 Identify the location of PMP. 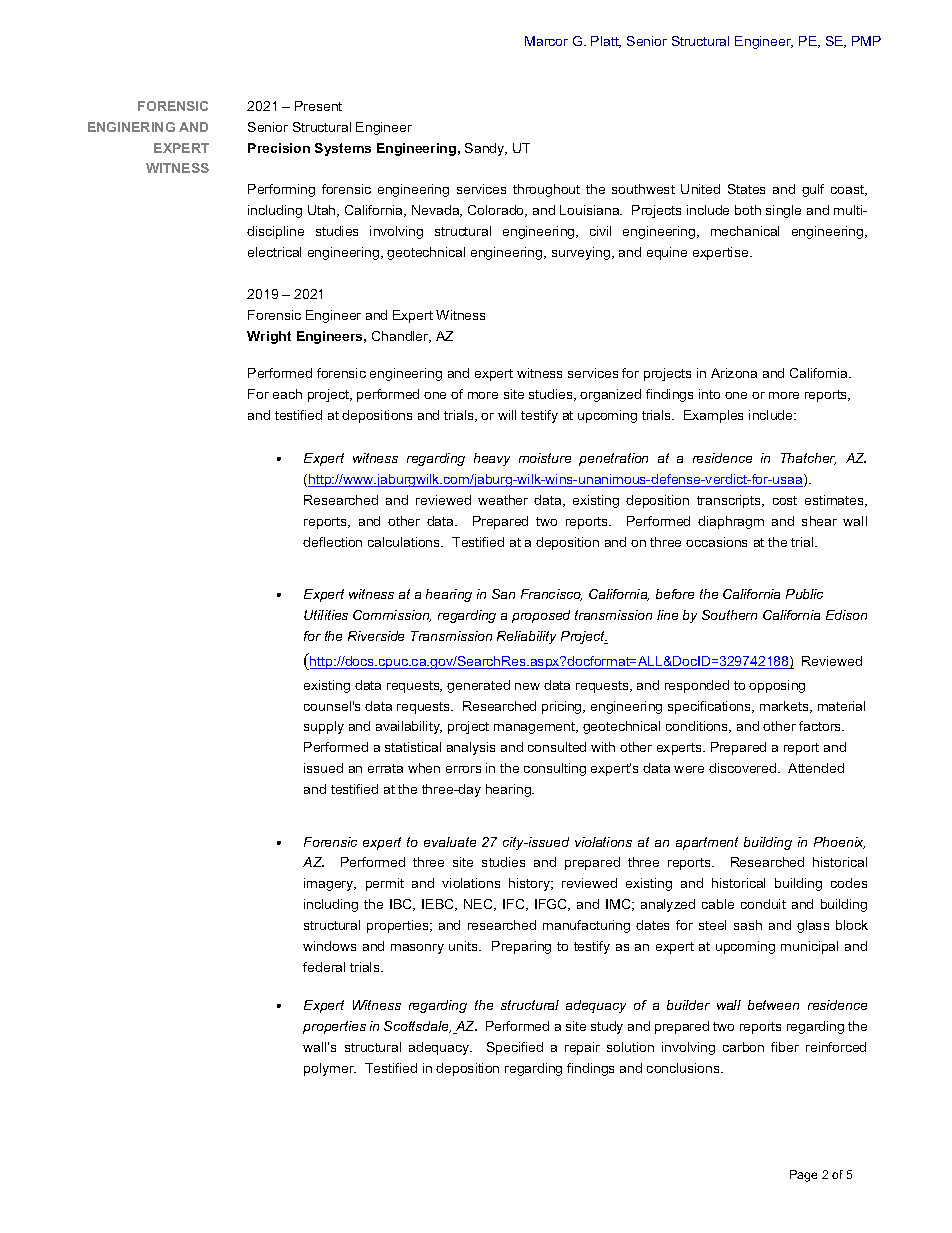
(866, 41).
